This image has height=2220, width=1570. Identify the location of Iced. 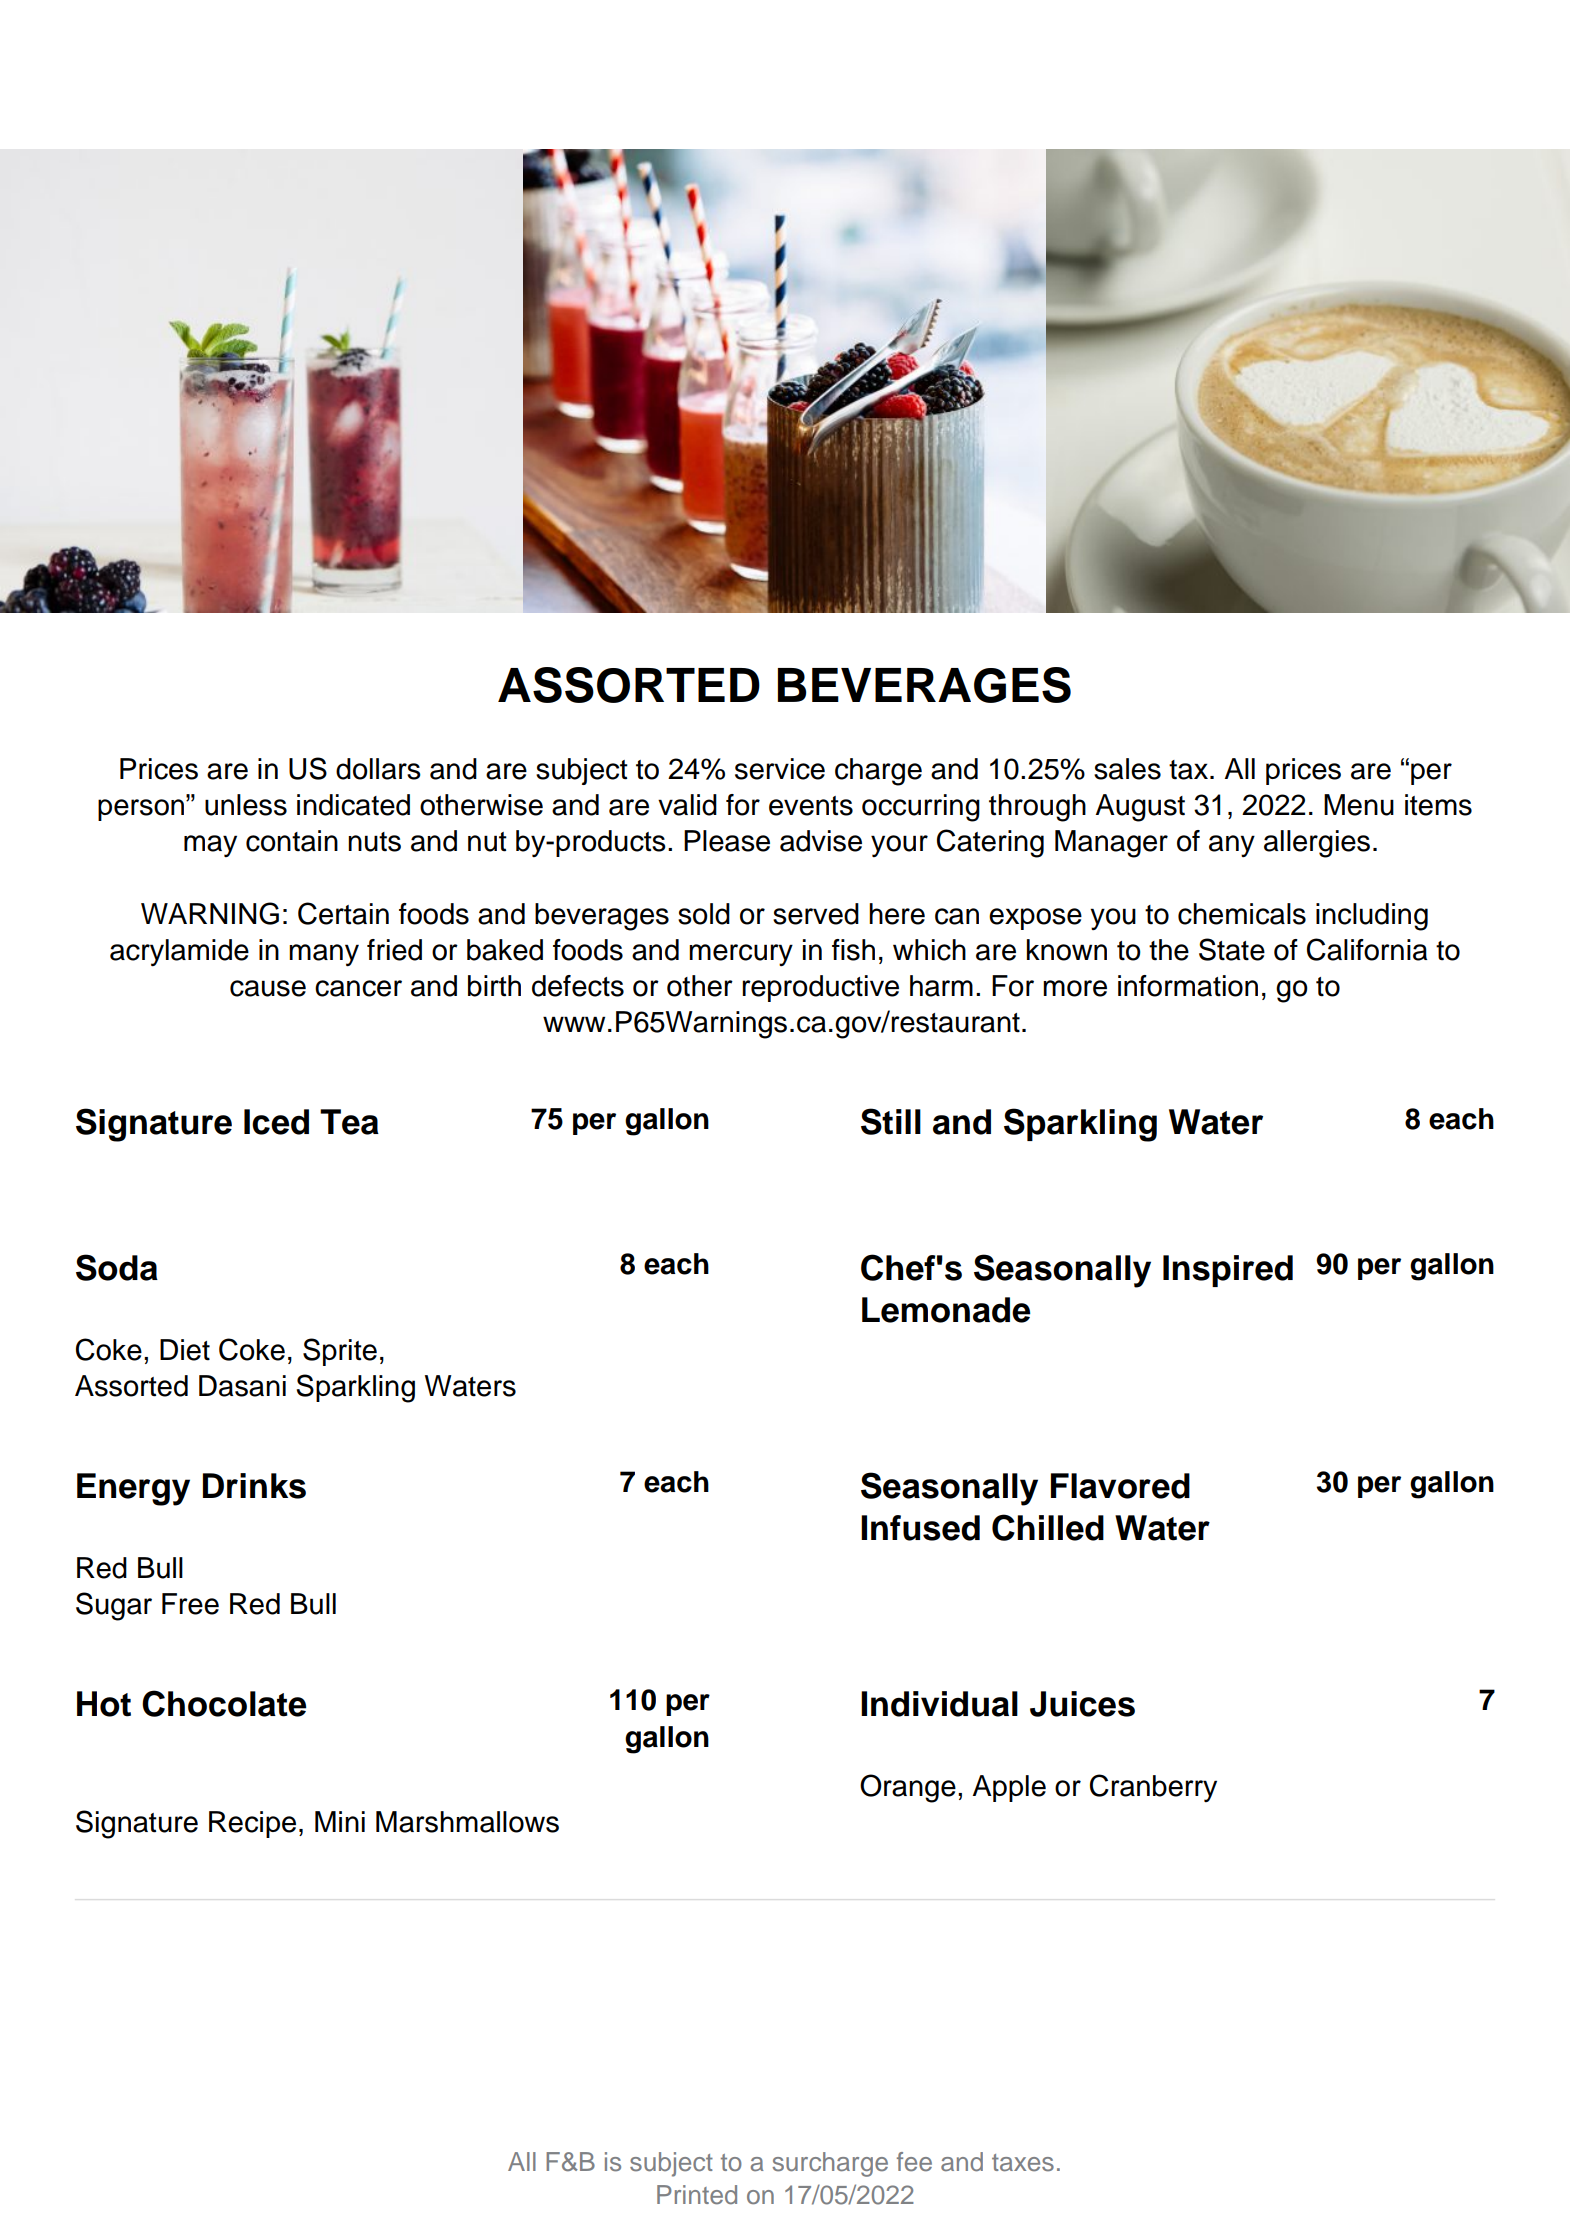
(276, 1122).
